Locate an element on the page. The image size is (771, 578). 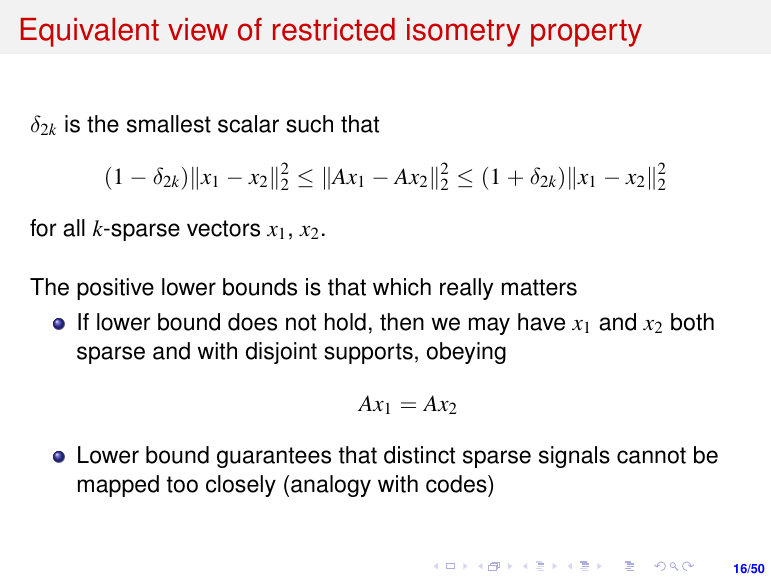
Equivalent is located at coordinates (90, 32).
